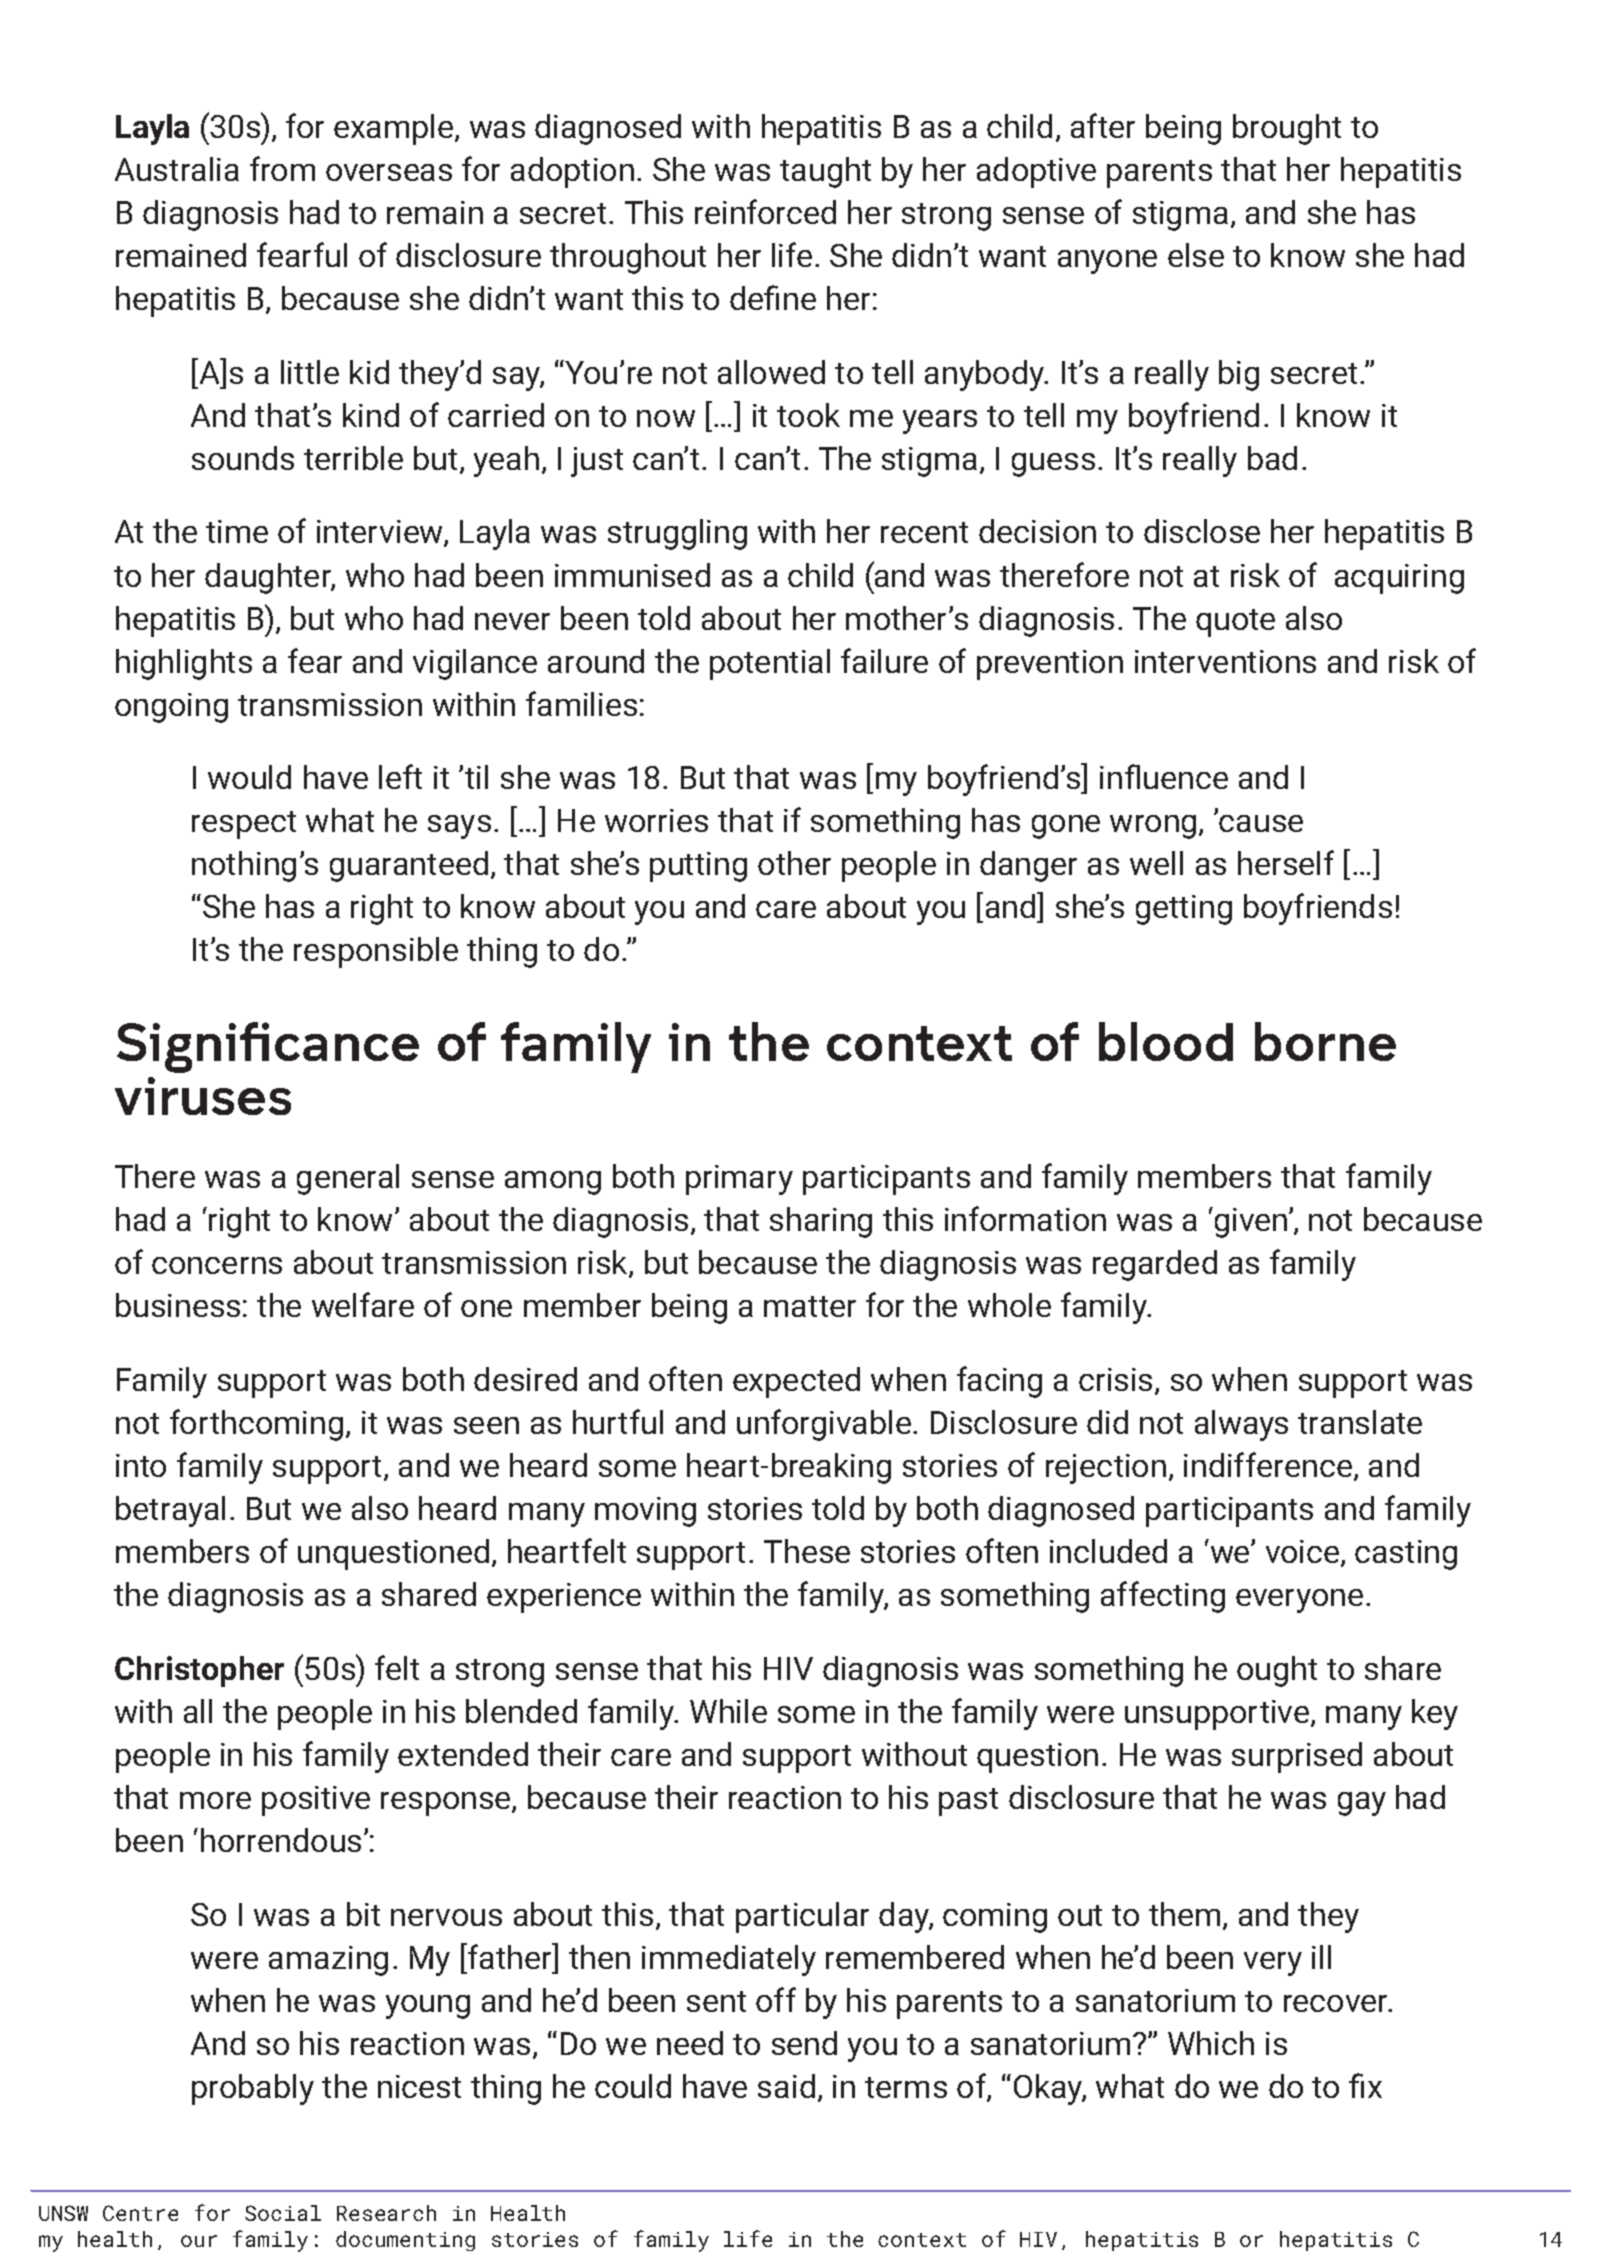 The image size is (1602, 2265). Describe the element at coordinates (786, 2086) in the screenshot. I see `said` at that location.
